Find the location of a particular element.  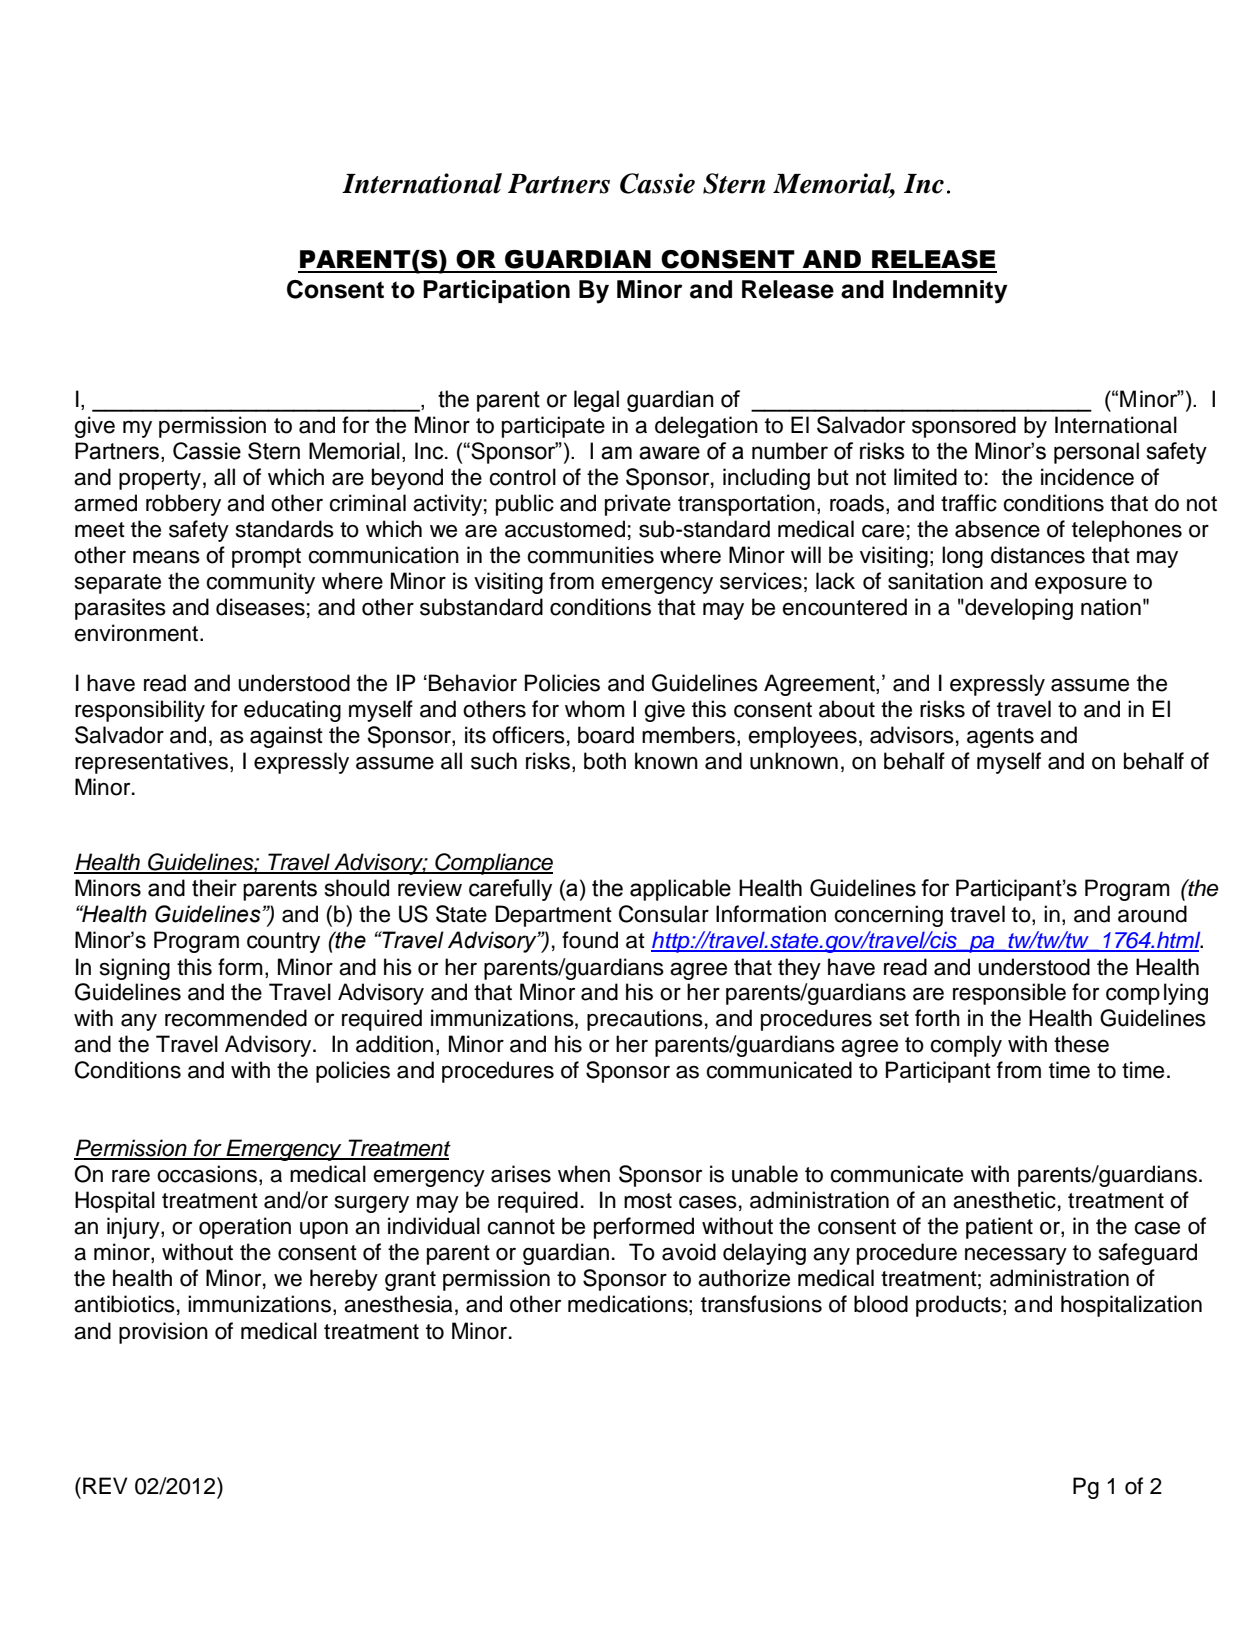

agents is located at coordinates (1000, 738).
